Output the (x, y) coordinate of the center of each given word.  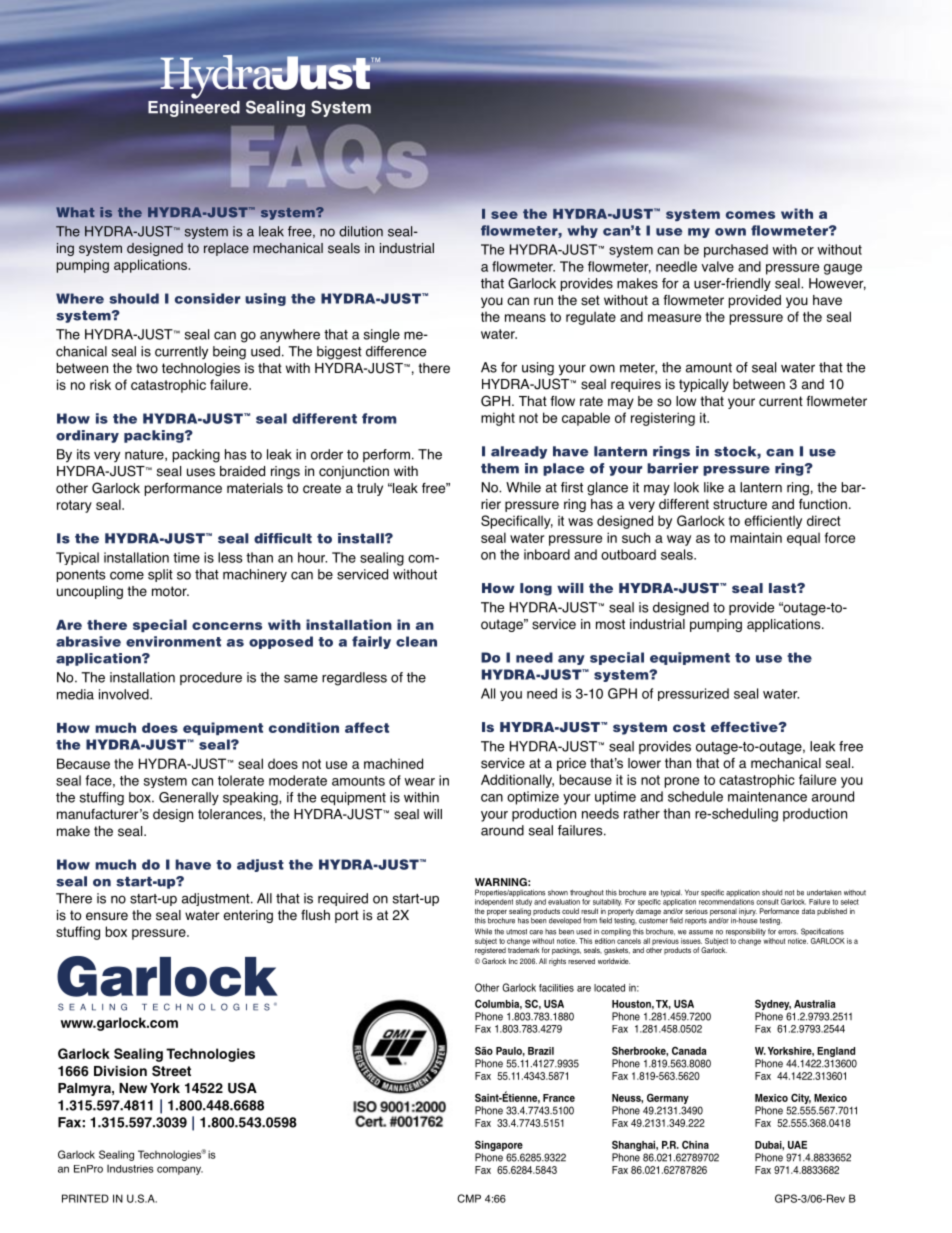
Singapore (499, 1147)
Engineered (194, 107)
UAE (797, 1145)
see (504, 215)
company (180, 1170)
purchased (736, 251)
